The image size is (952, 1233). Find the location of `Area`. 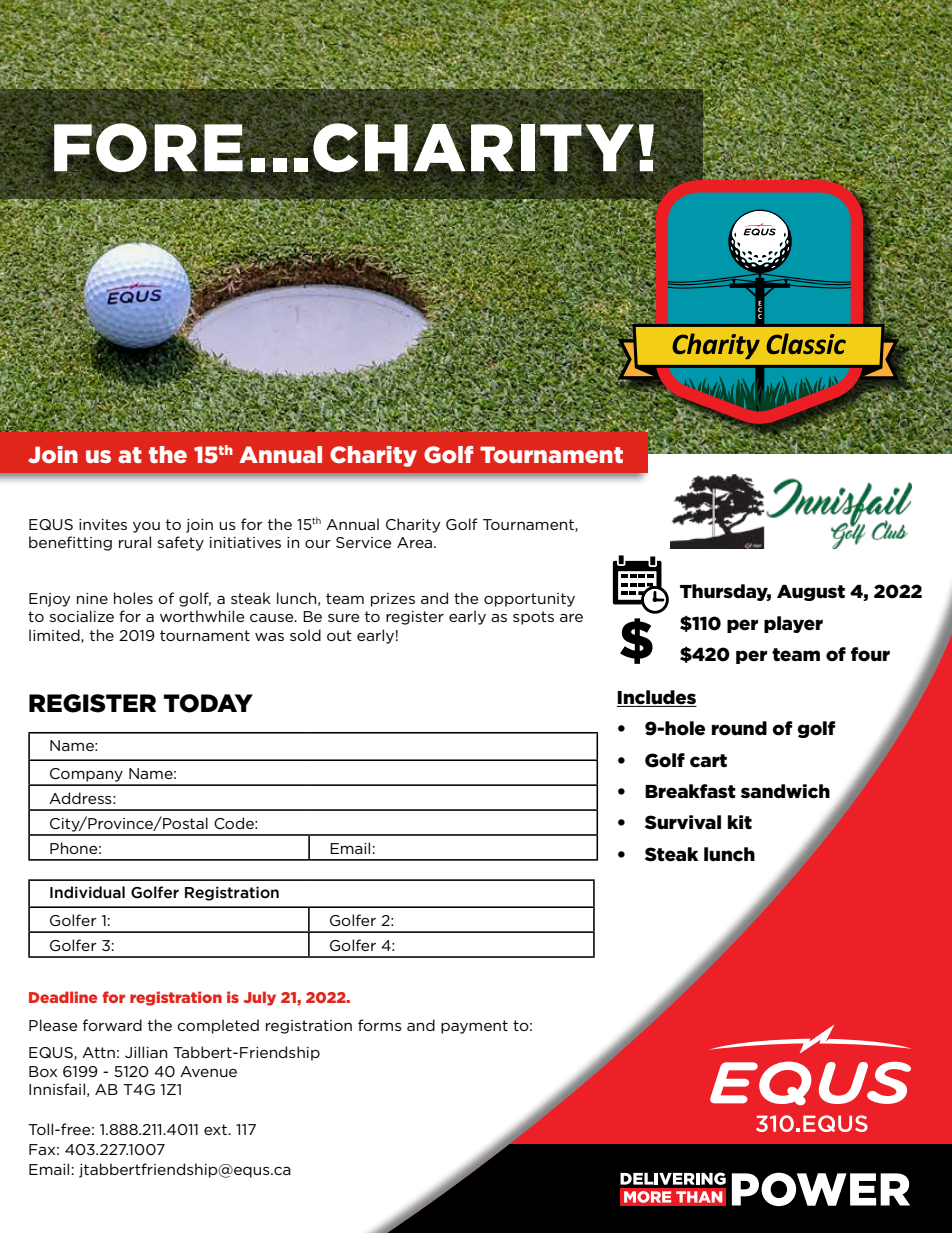

Area is located at coordinates (416, 542).
